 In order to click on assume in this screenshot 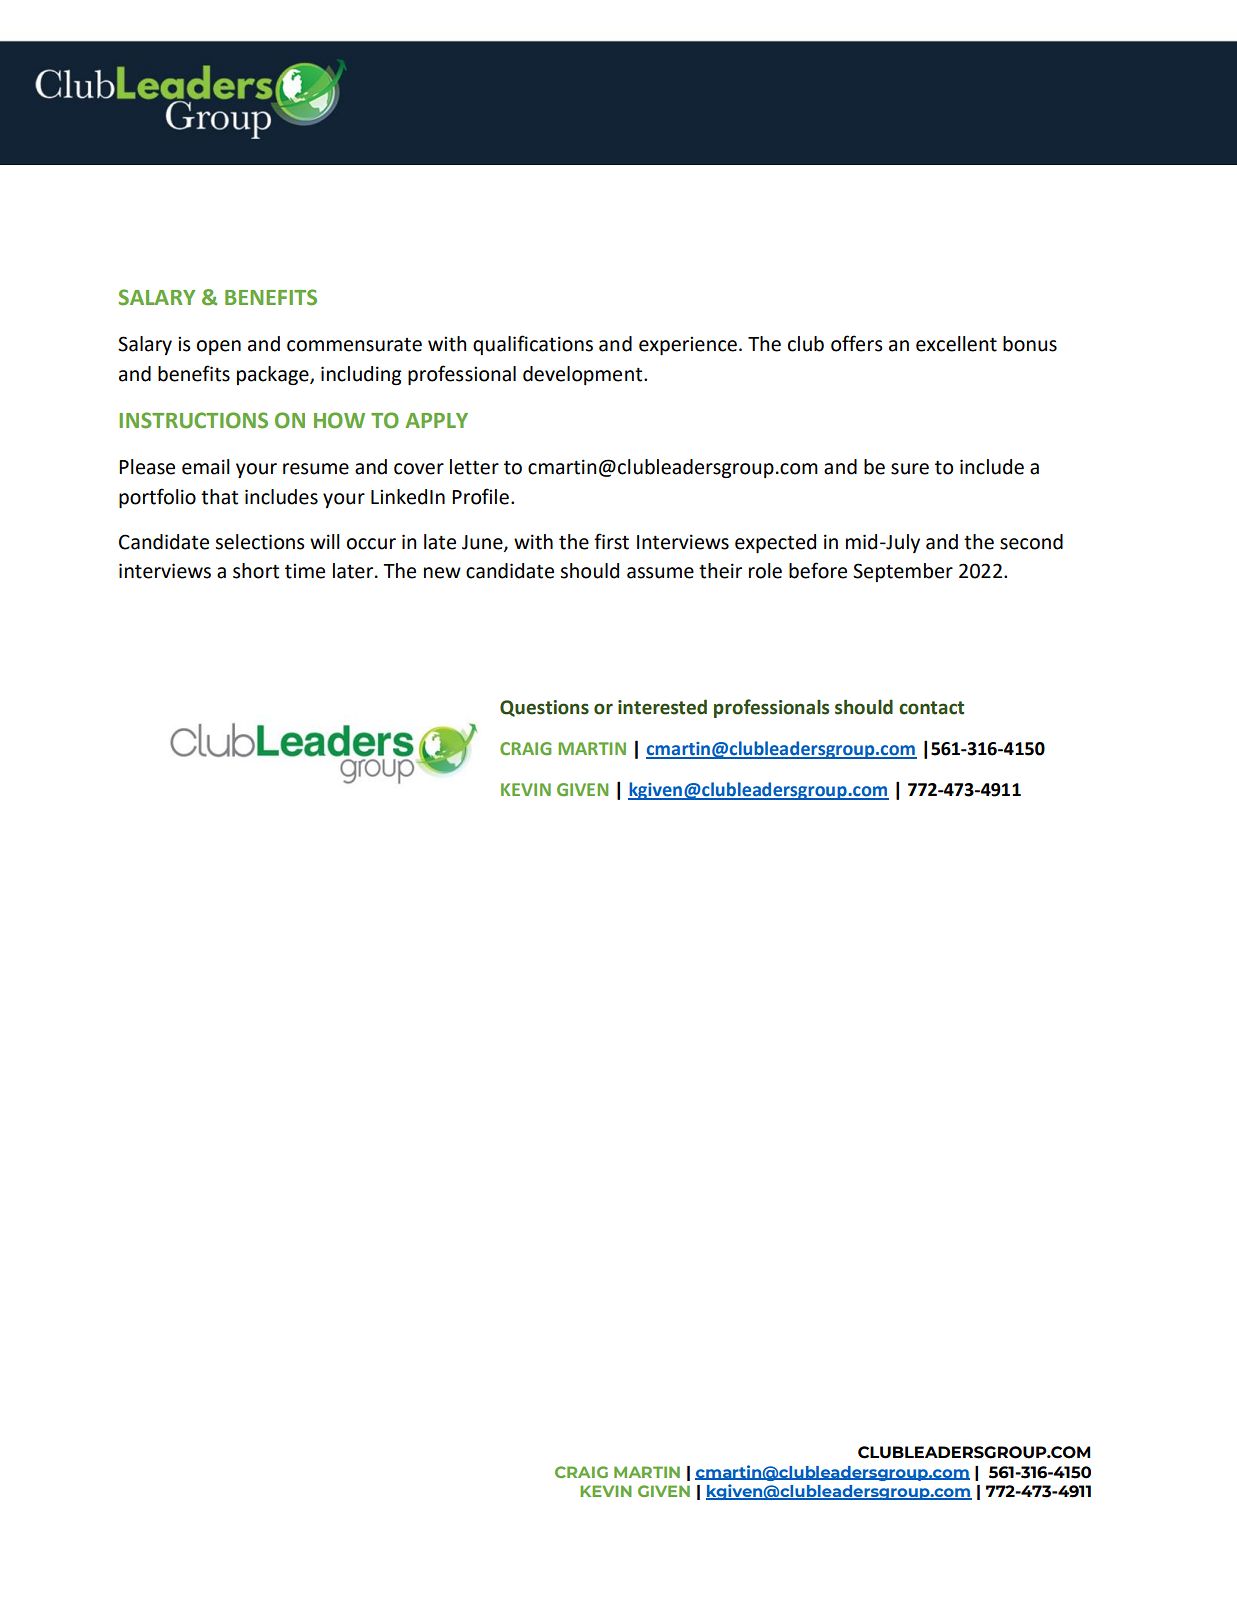, I will do `click(660, 573)`.
